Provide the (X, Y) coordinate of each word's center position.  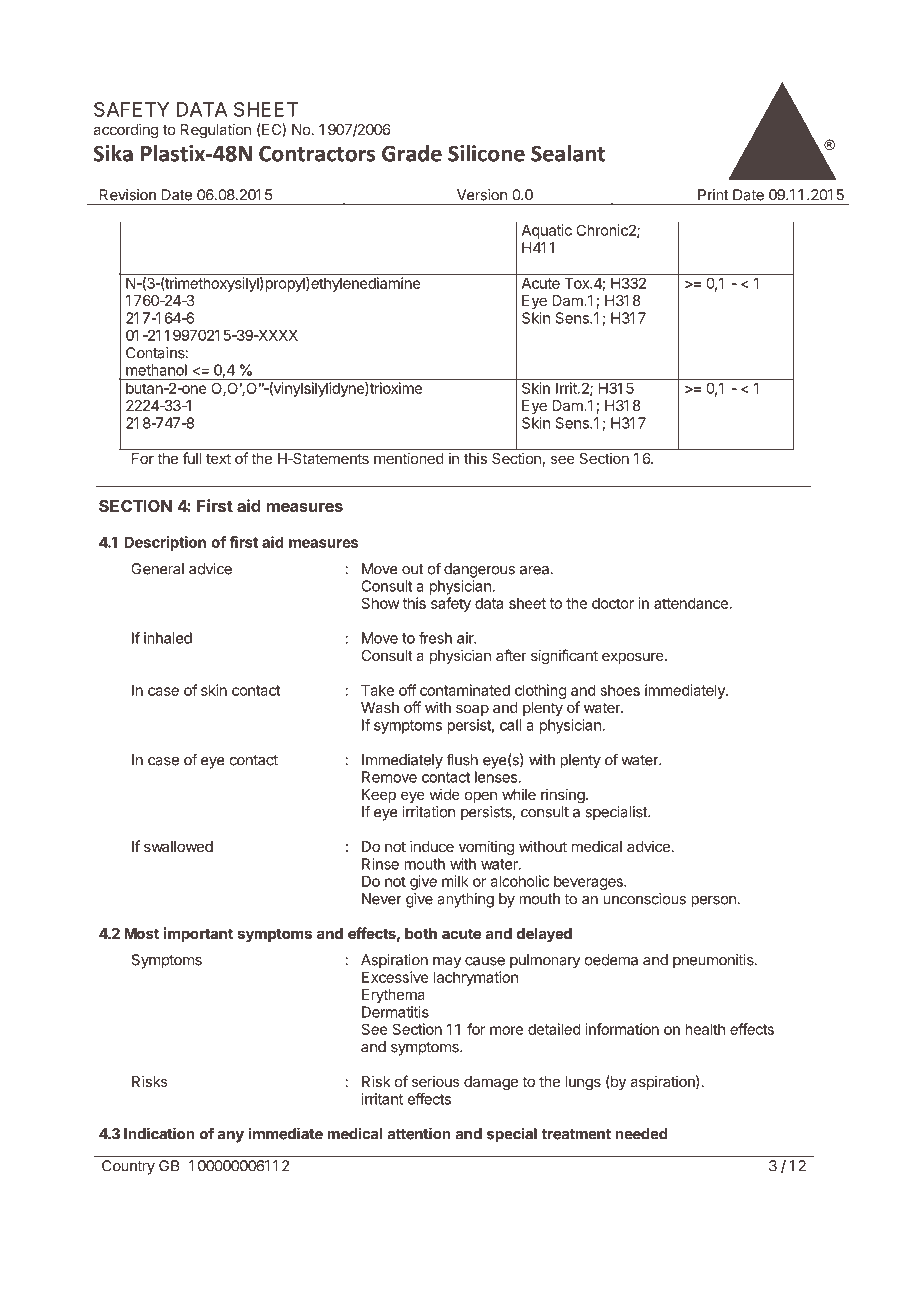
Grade (412, 153)
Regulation (216, 131)
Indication (159, 1133)
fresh (435, 638)
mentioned (409, 458)
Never (382, 899)
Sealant (568, 153)
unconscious (644, 899)
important (198, 934)
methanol (156, 370)
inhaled (168, 638)
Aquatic (547, 231)
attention (419, 1133)
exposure (634, 658)
